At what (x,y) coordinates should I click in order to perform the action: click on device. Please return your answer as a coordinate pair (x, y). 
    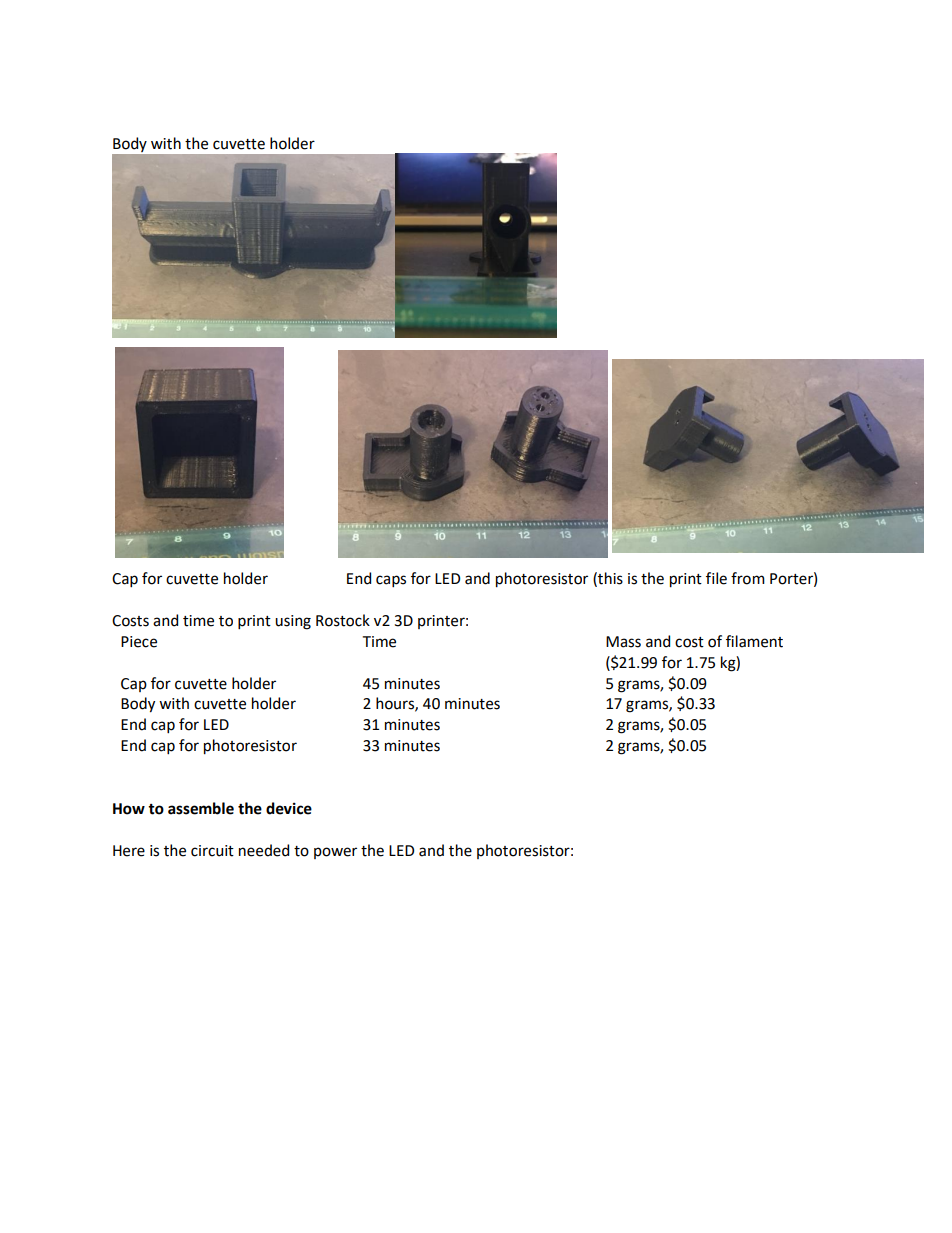
    Looking at the image, I should click on (289, 808).
